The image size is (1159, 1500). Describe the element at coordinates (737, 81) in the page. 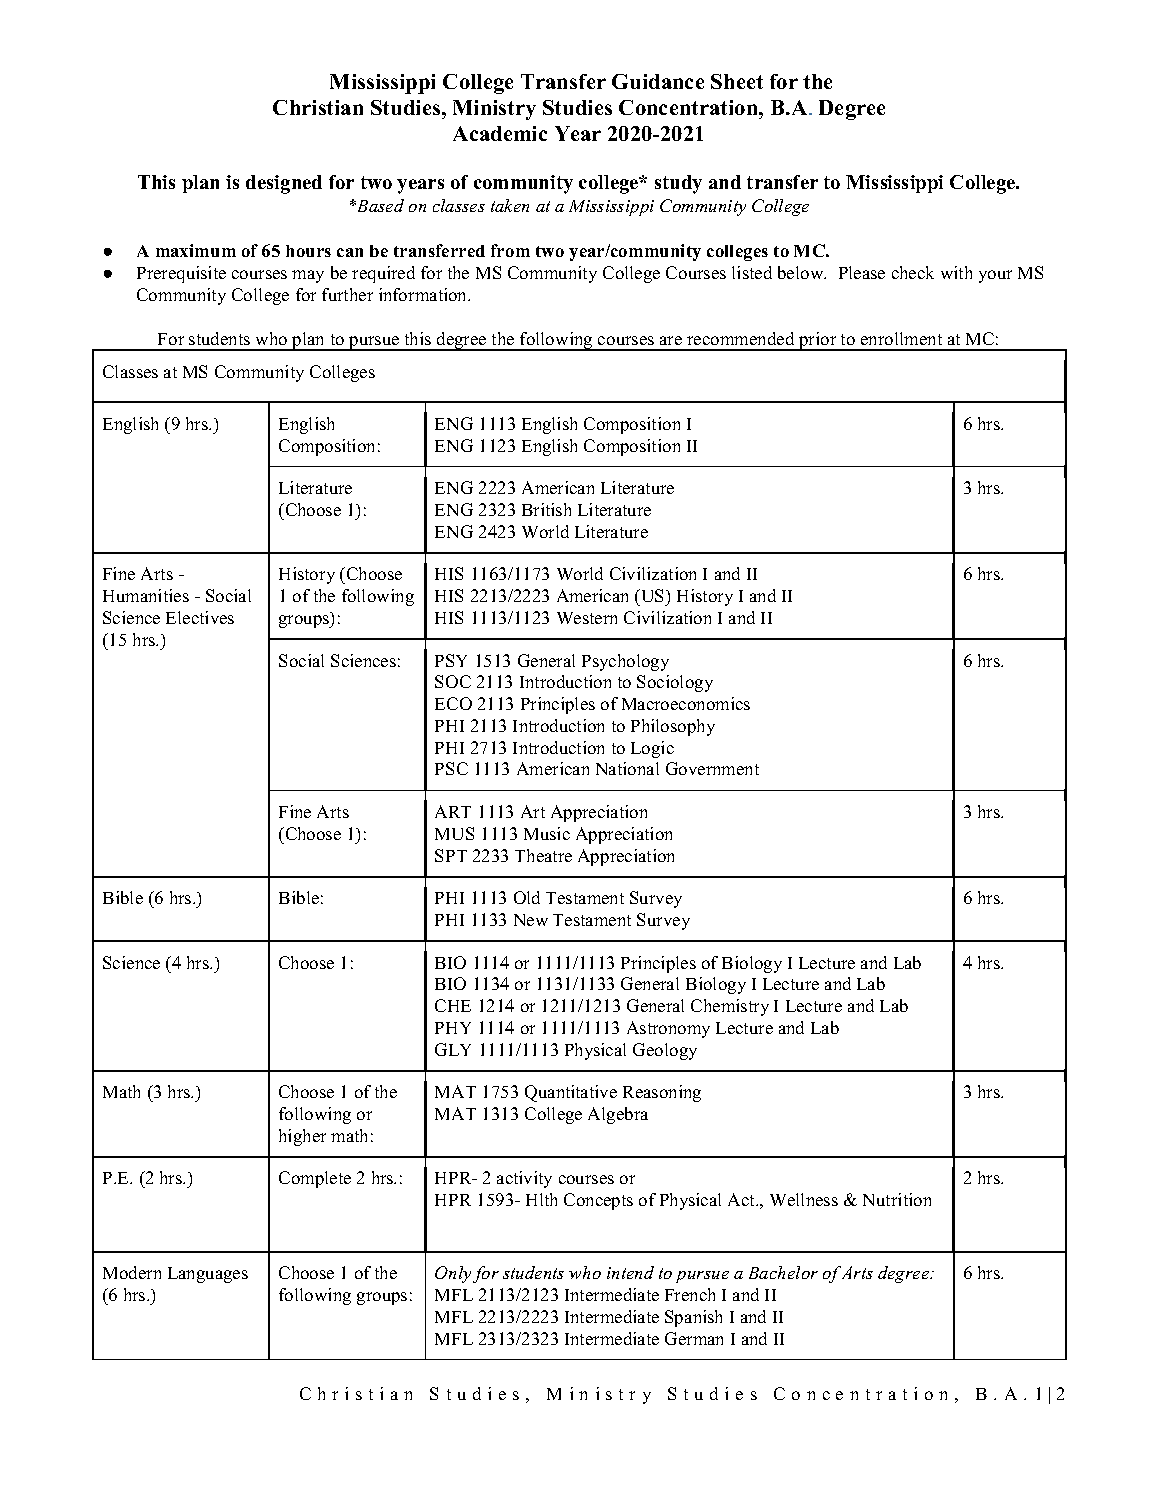

I see `Sheet` at that location.
